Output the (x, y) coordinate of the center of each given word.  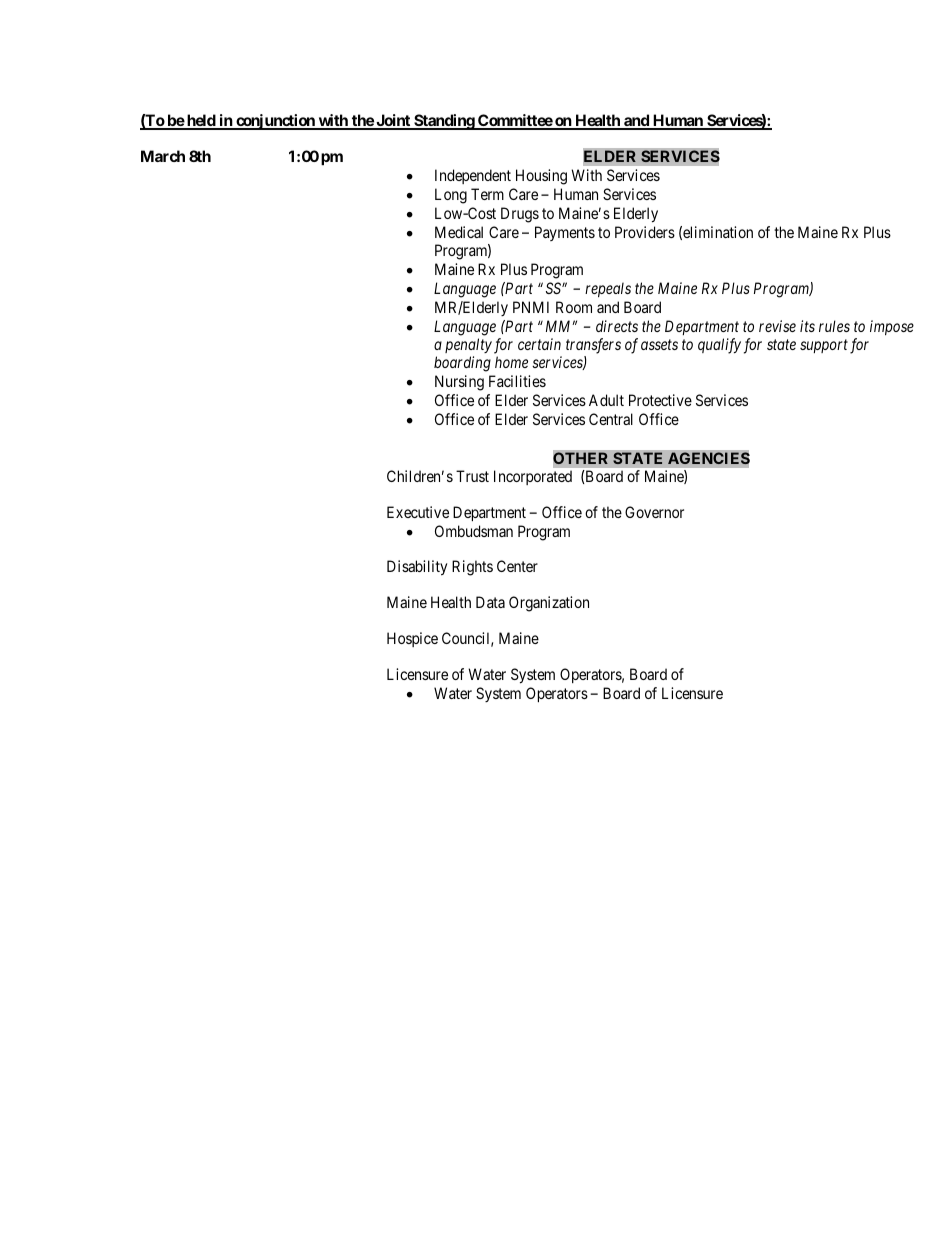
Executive (418, 512)
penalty (468, 345)
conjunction (275, 122)
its (807, 326)
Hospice (412, 639)
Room (574, 307)
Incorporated (533, 477)
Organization (549, 604)
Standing (444, 122)
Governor (654, 512)
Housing (541, 177)
